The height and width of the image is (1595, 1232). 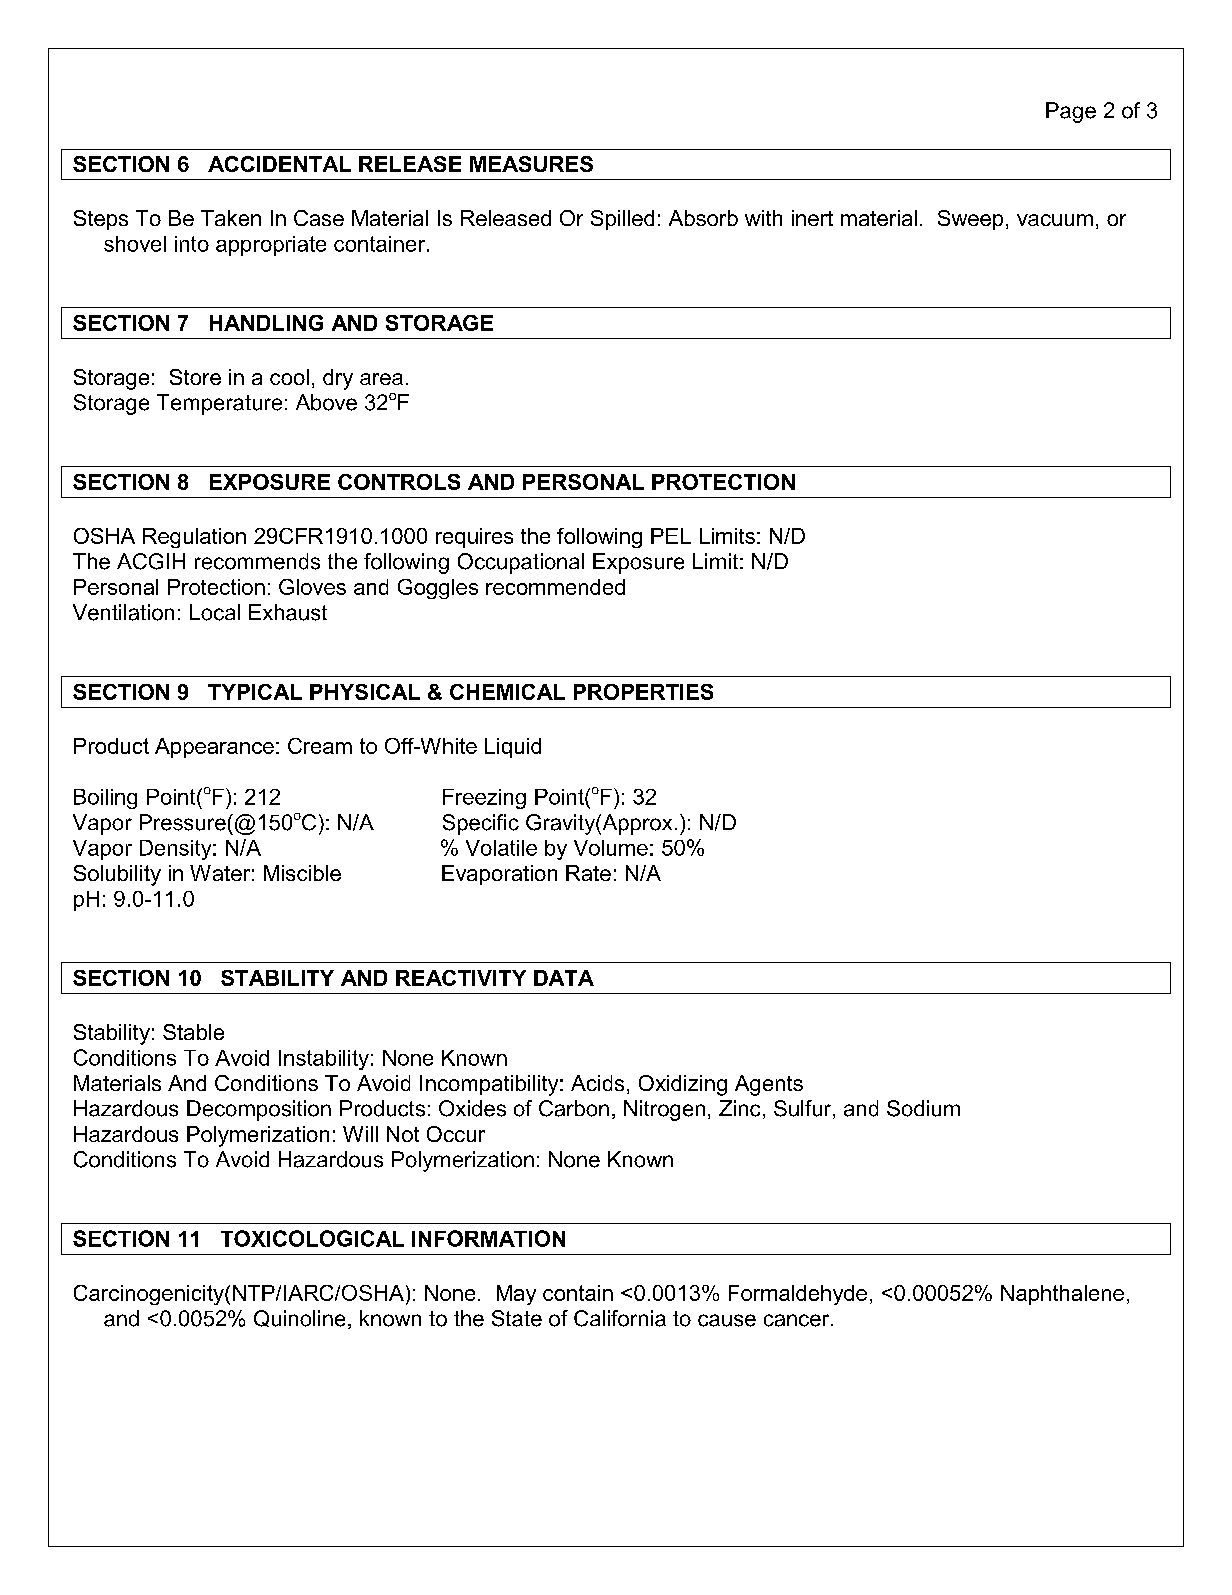 What do you see at coordinates (564, 978) in the image?
I see `DATA` at bounding box center [564, 978].
